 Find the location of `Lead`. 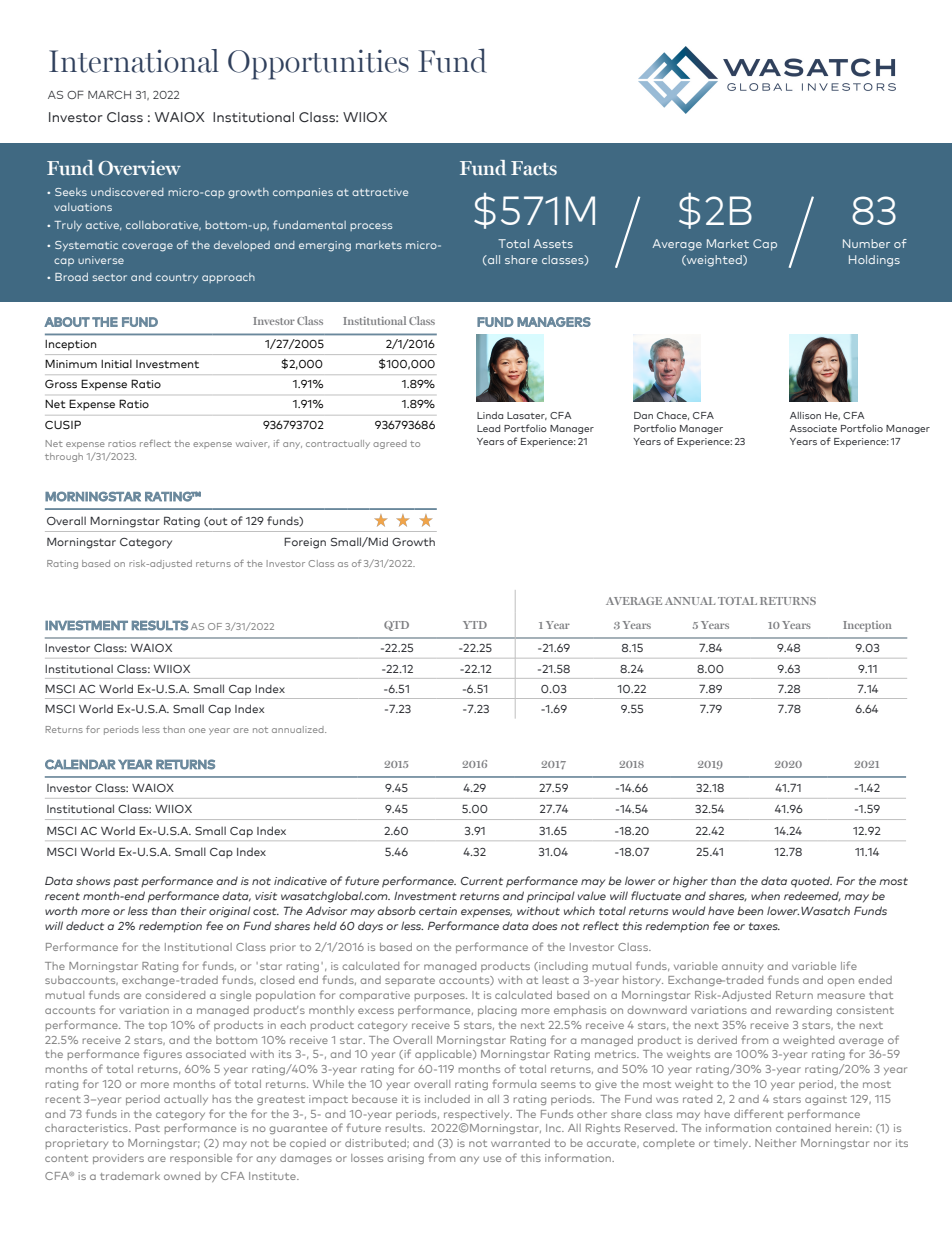

Lead is located at coordinates (488, 428).
